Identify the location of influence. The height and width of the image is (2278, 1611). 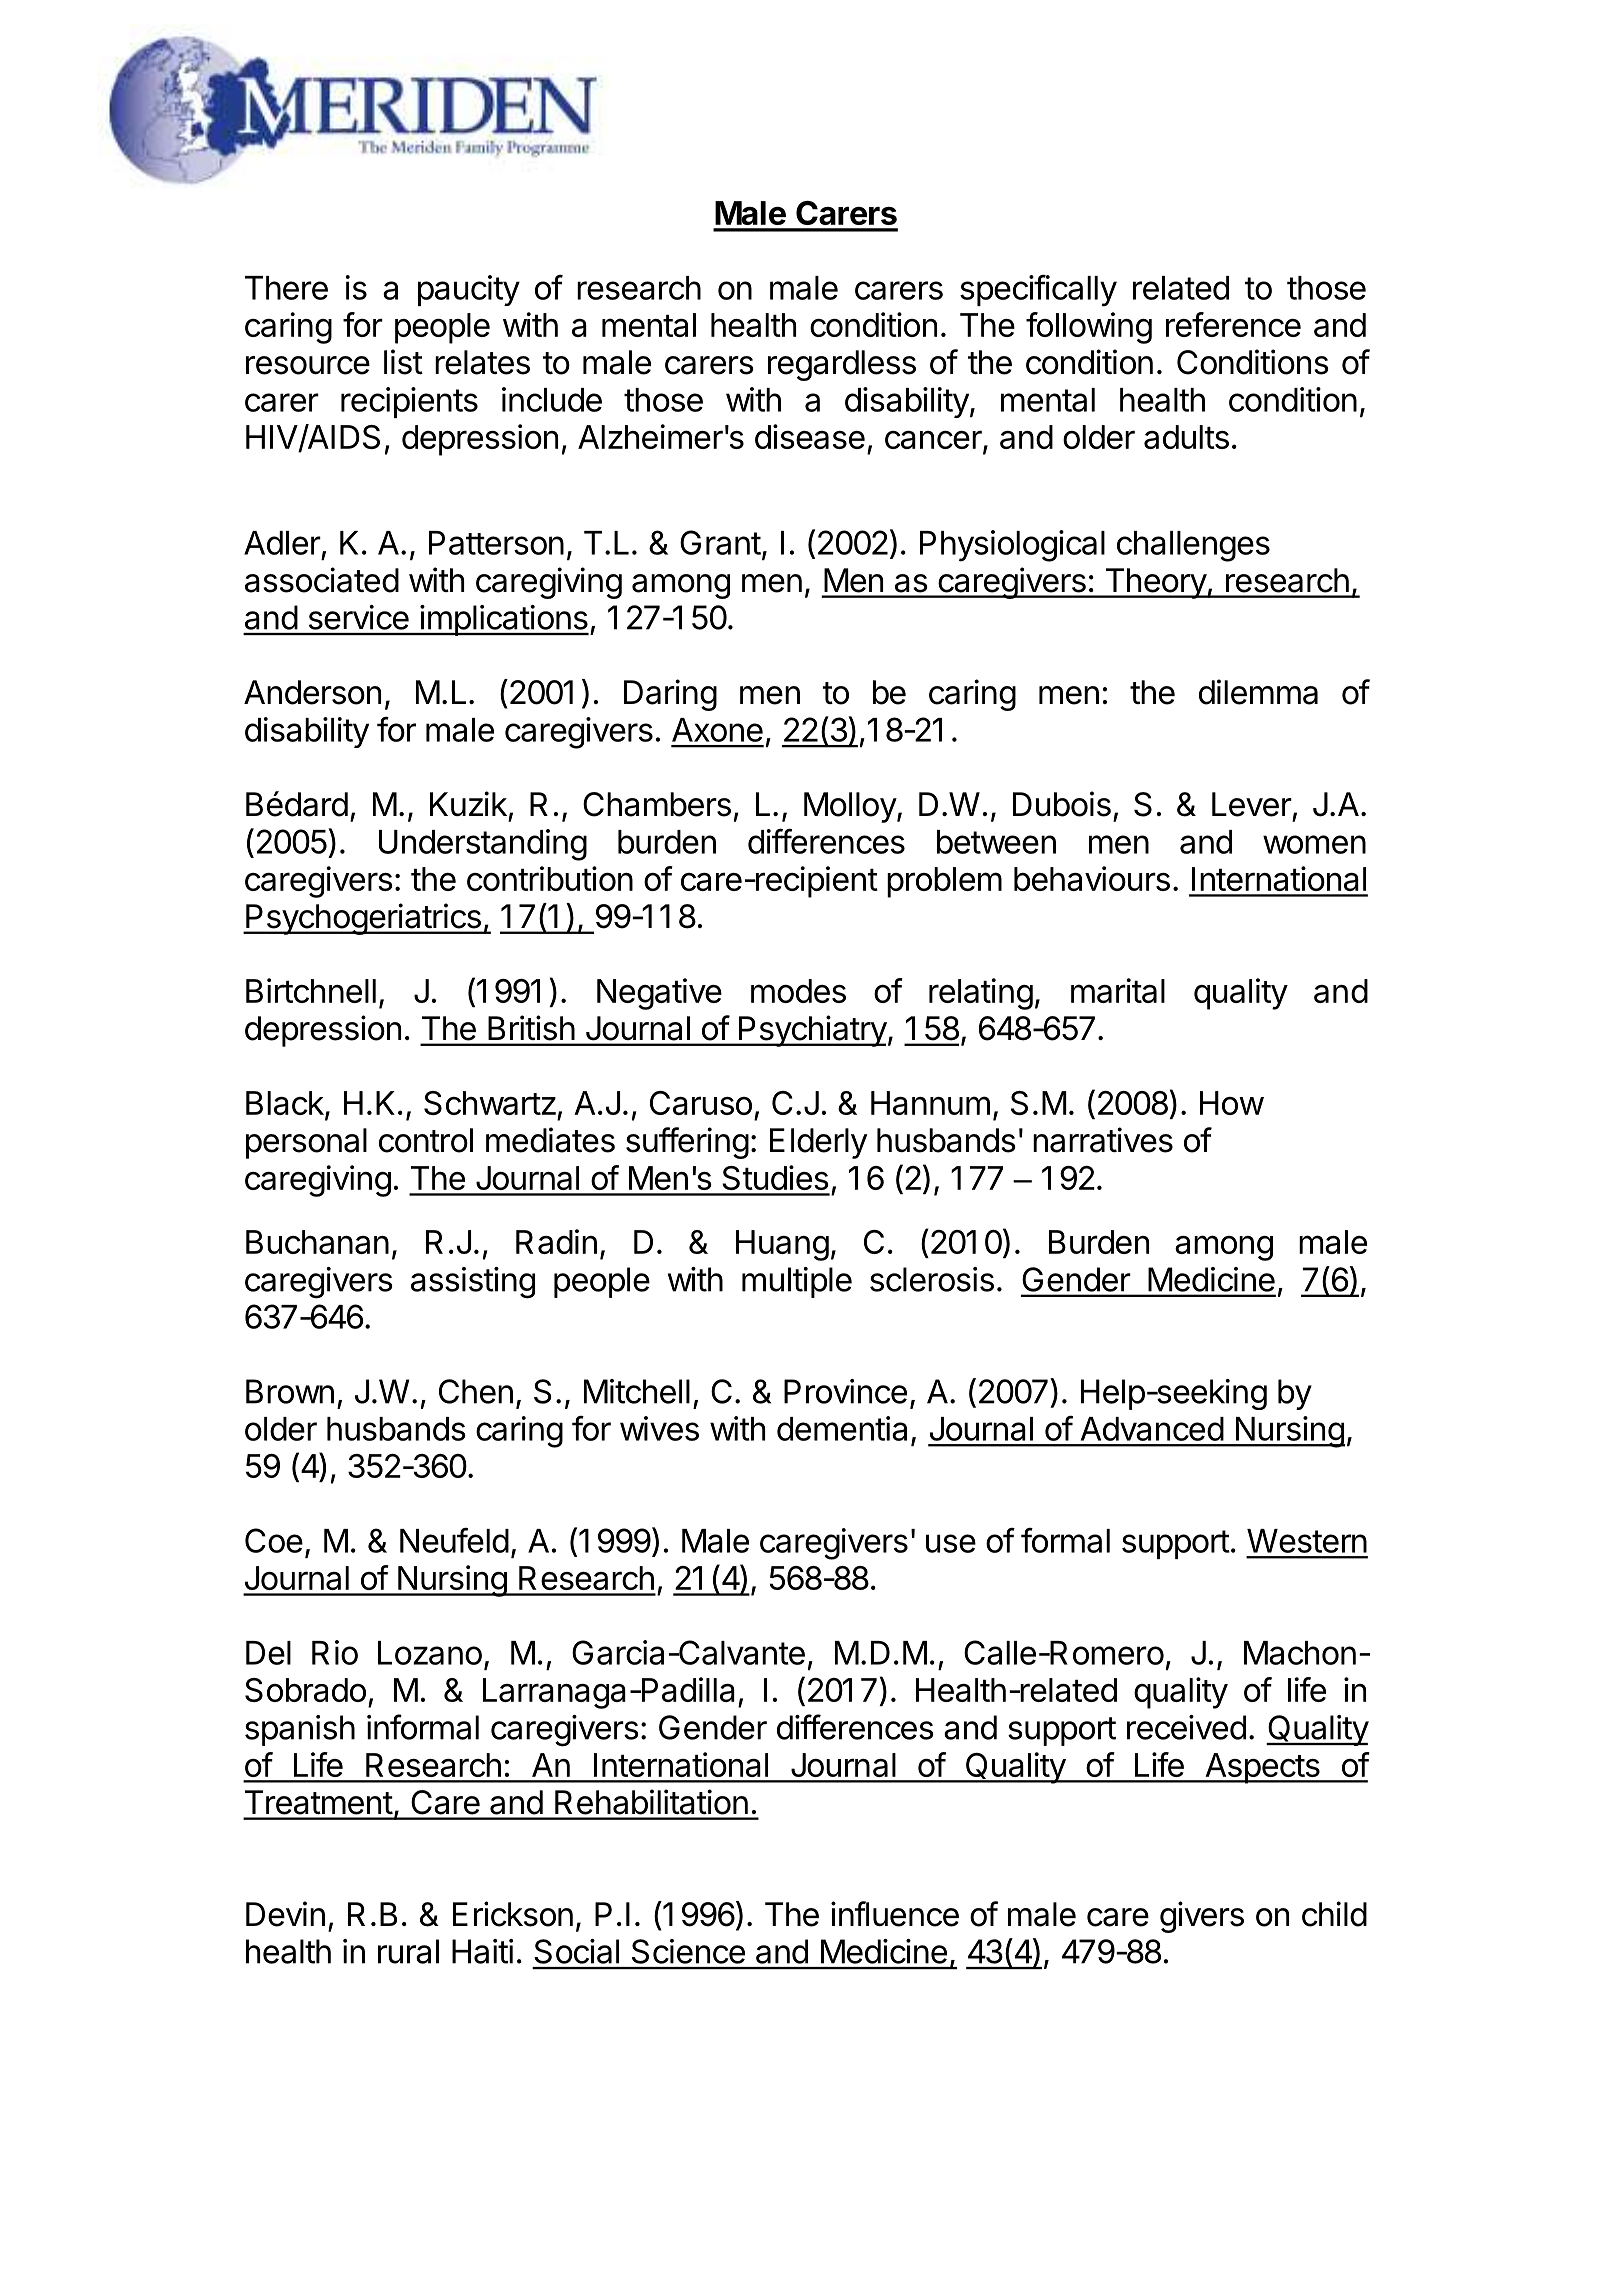
(895, 1914).
